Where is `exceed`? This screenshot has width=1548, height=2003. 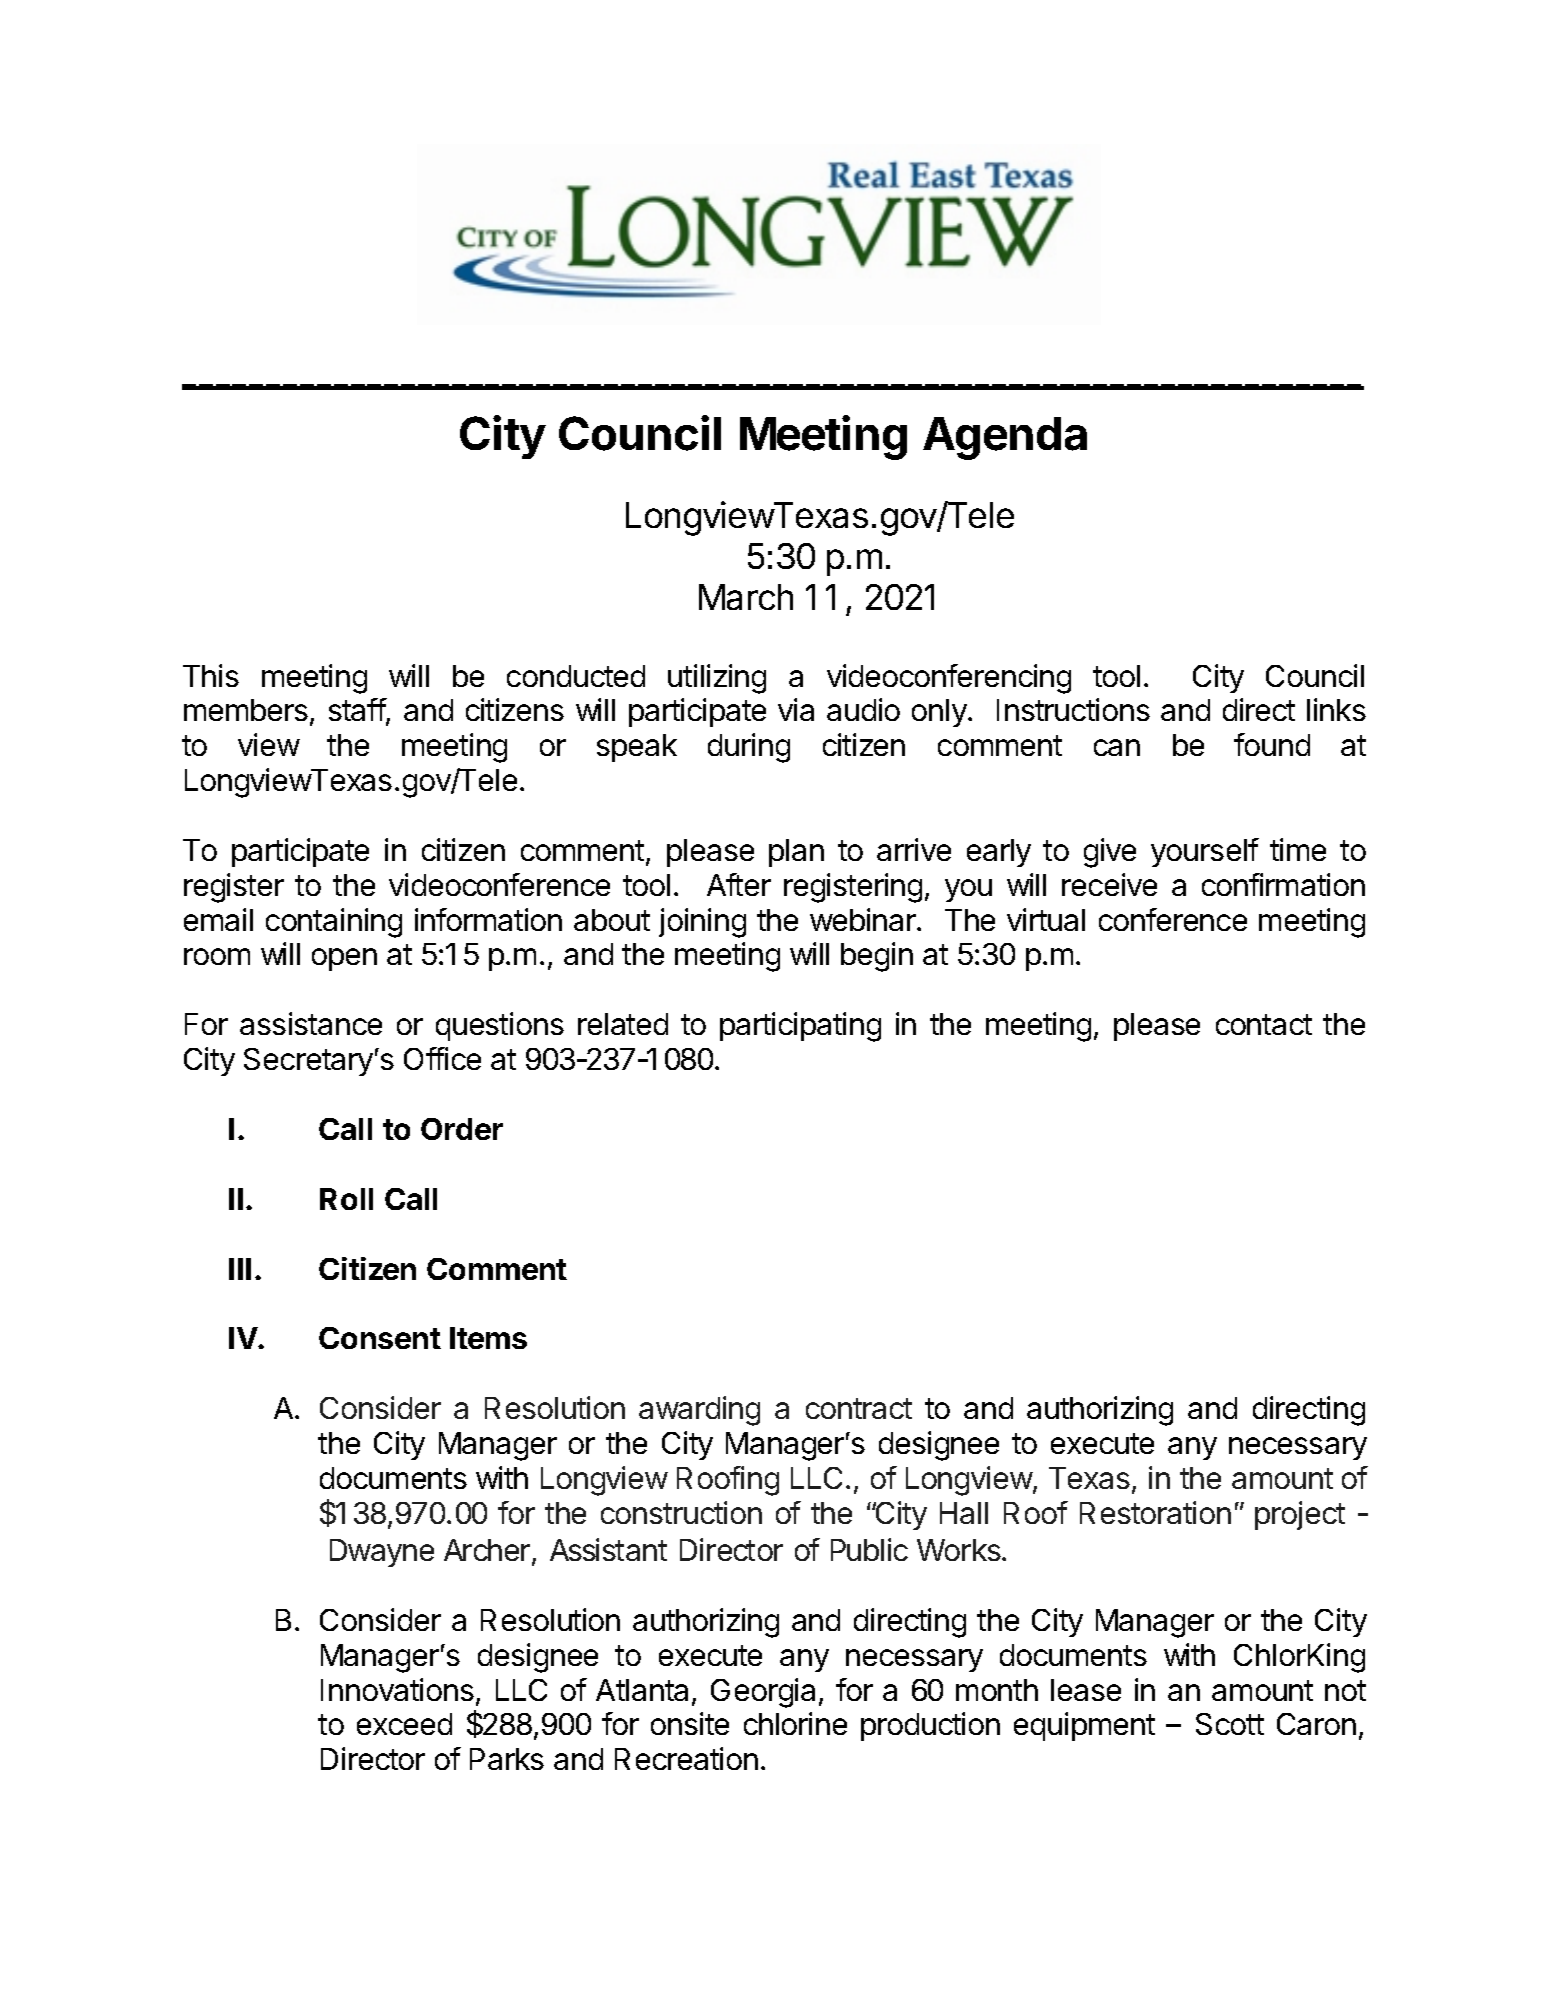 exceed is located at coordinates (404, 1724).
